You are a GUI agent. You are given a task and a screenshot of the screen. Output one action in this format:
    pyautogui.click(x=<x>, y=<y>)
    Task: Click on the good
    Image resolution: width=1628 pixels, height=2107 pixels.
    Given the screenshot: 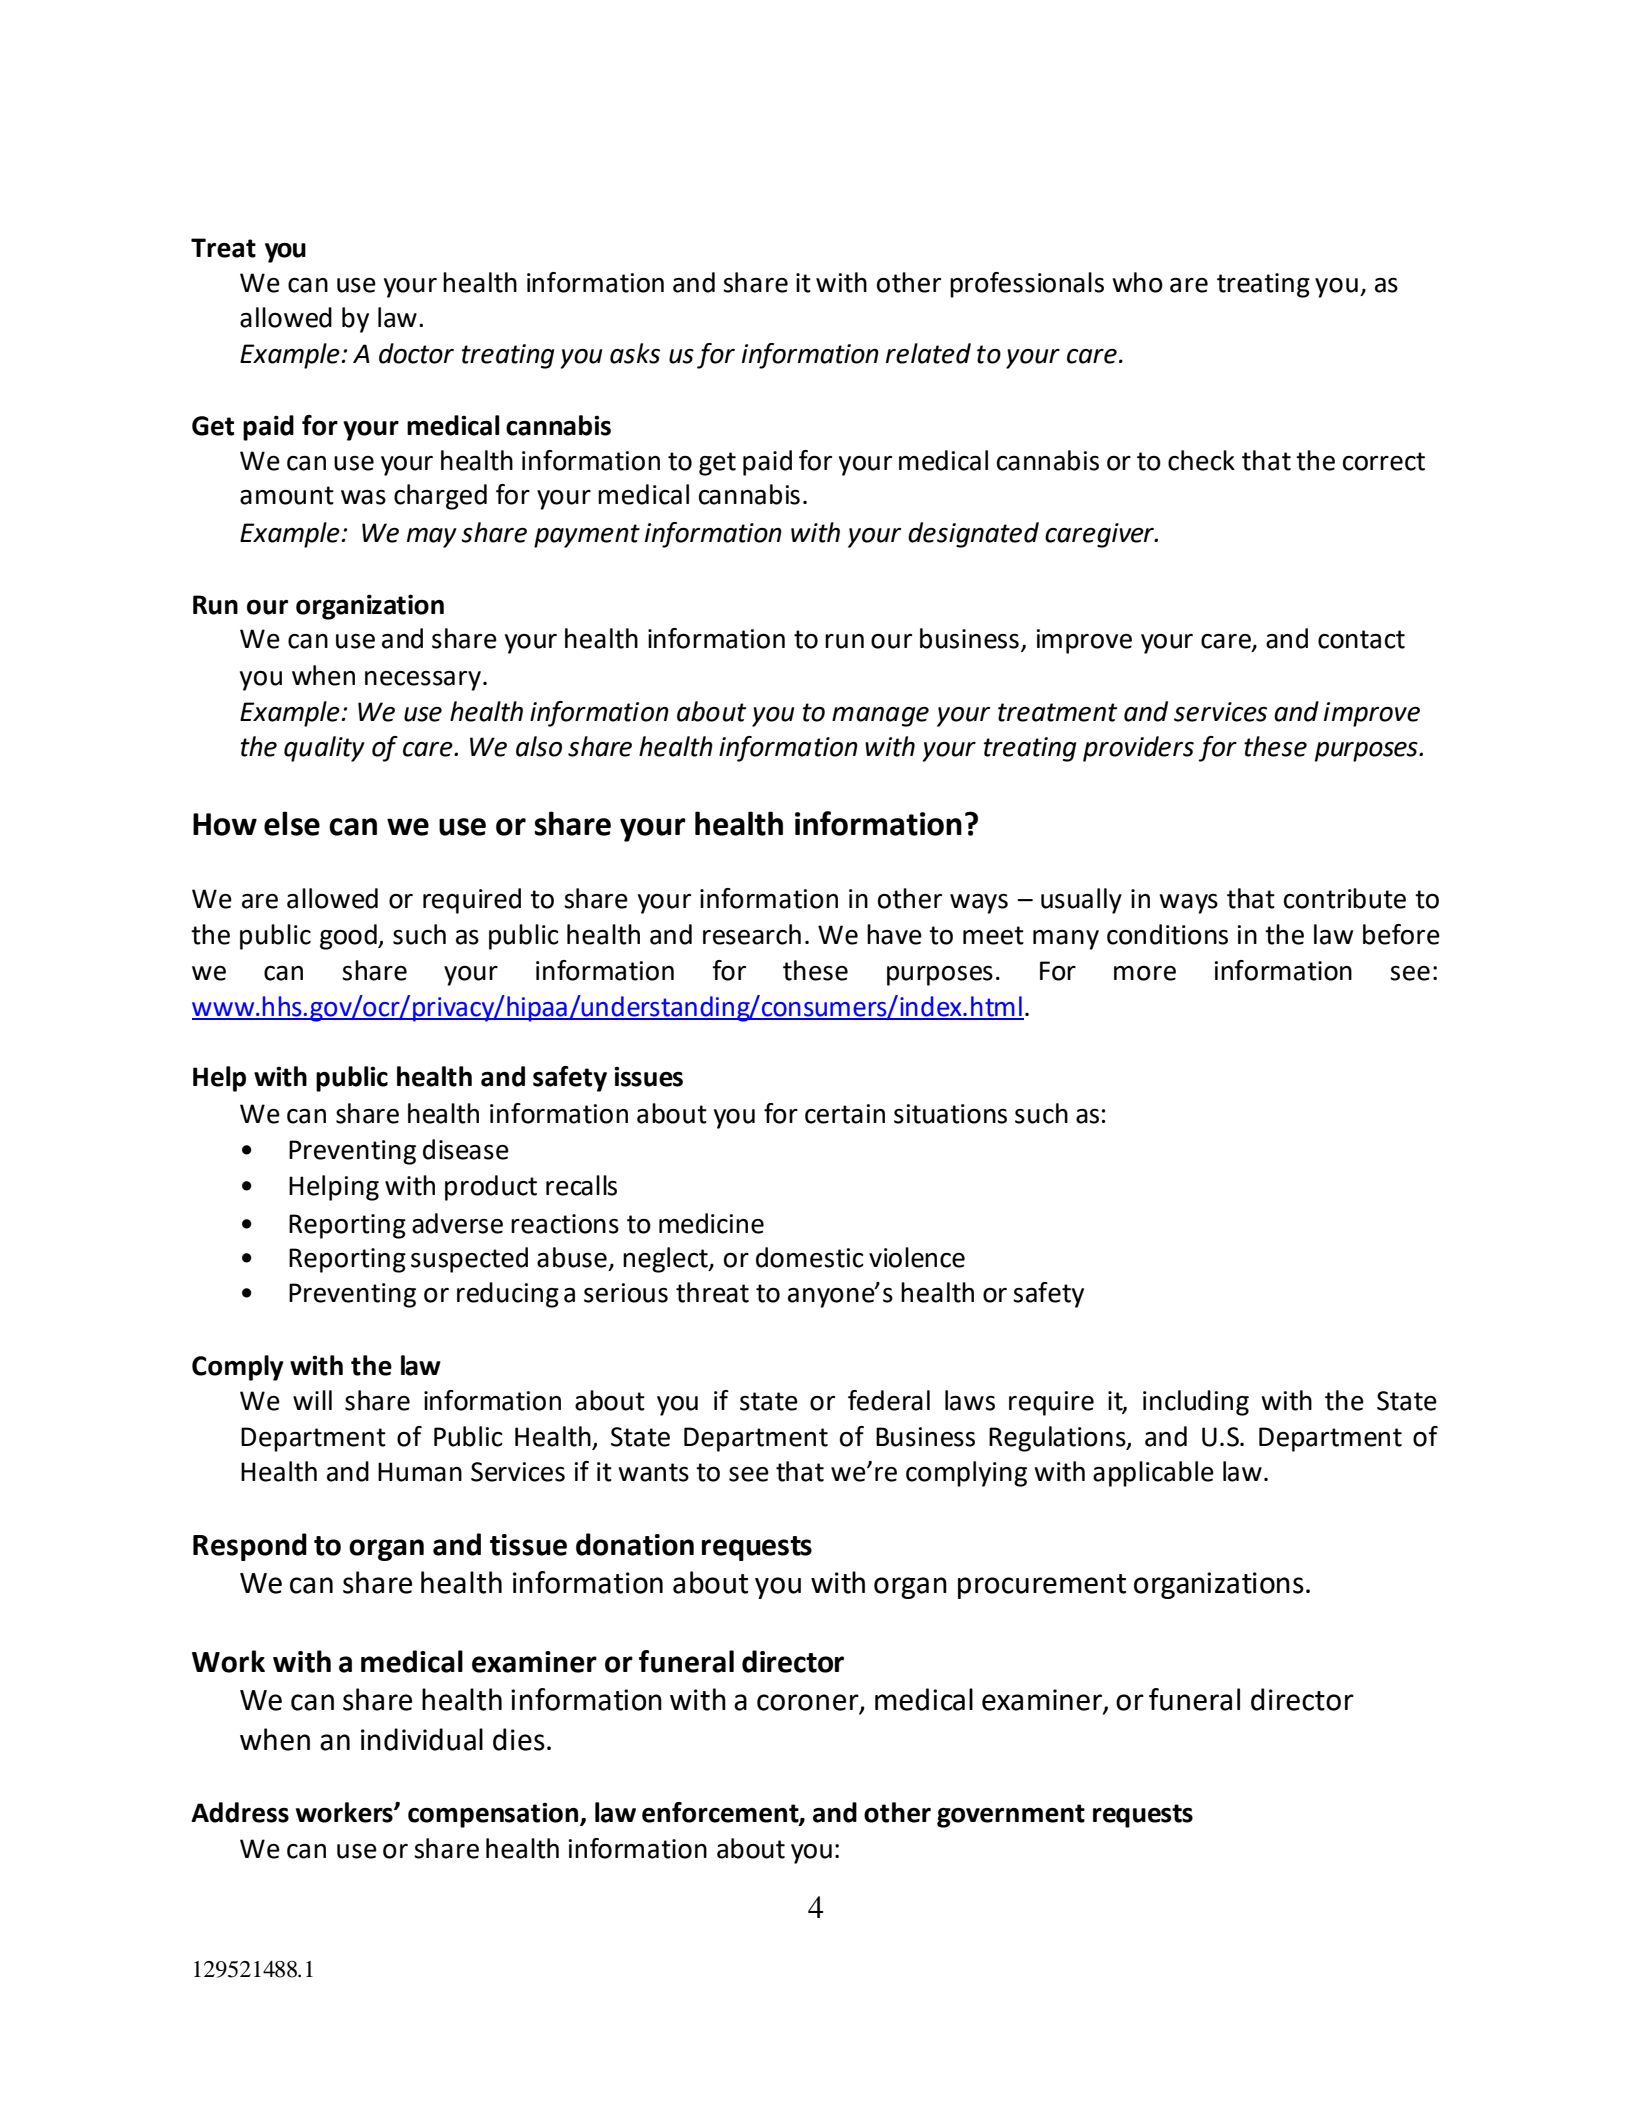 What is the action you would take?
    pyautogui.click(x=349, y=937)
